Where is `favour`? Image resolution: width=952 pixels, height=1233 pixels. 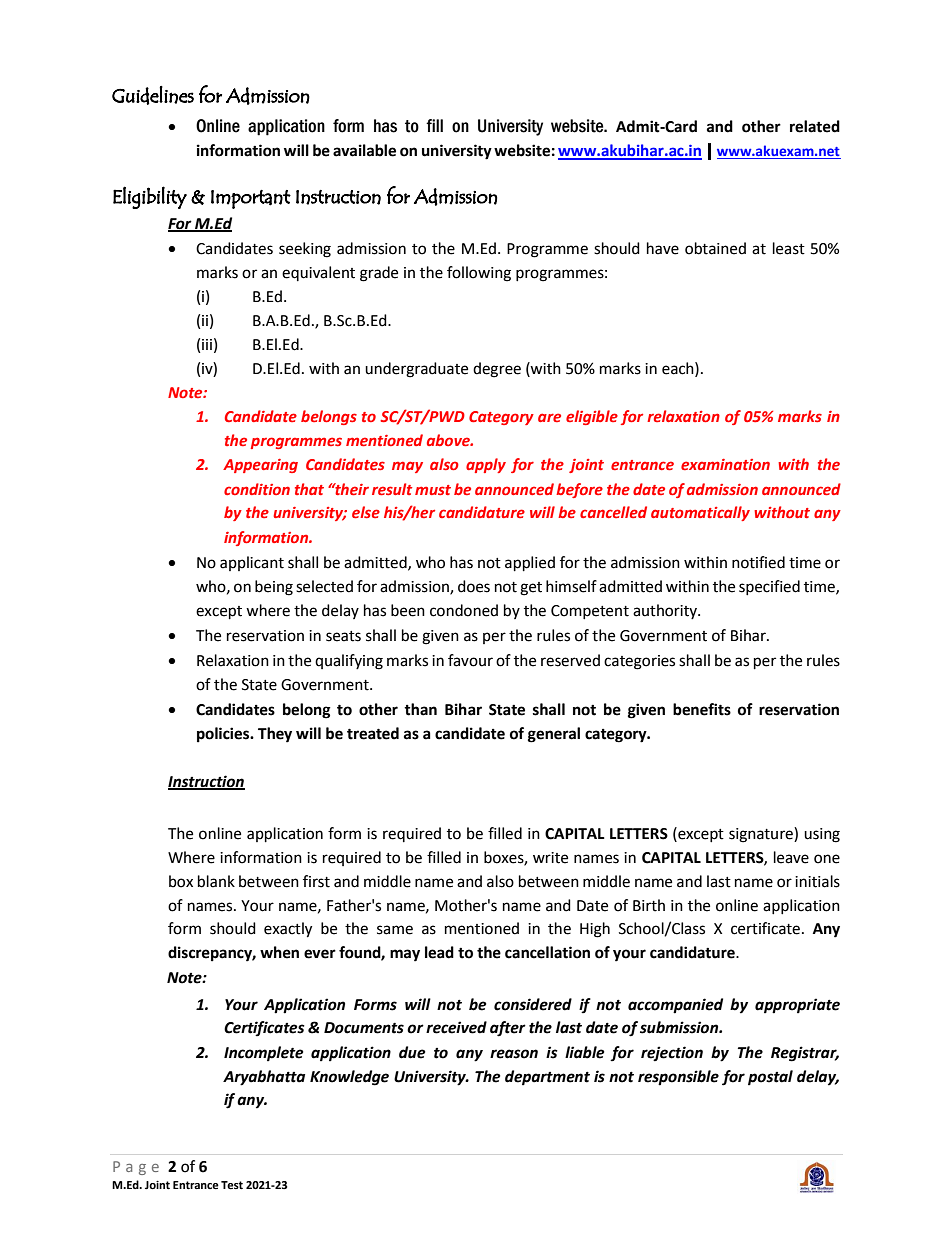
favour is located at coordinates (470, 660).
